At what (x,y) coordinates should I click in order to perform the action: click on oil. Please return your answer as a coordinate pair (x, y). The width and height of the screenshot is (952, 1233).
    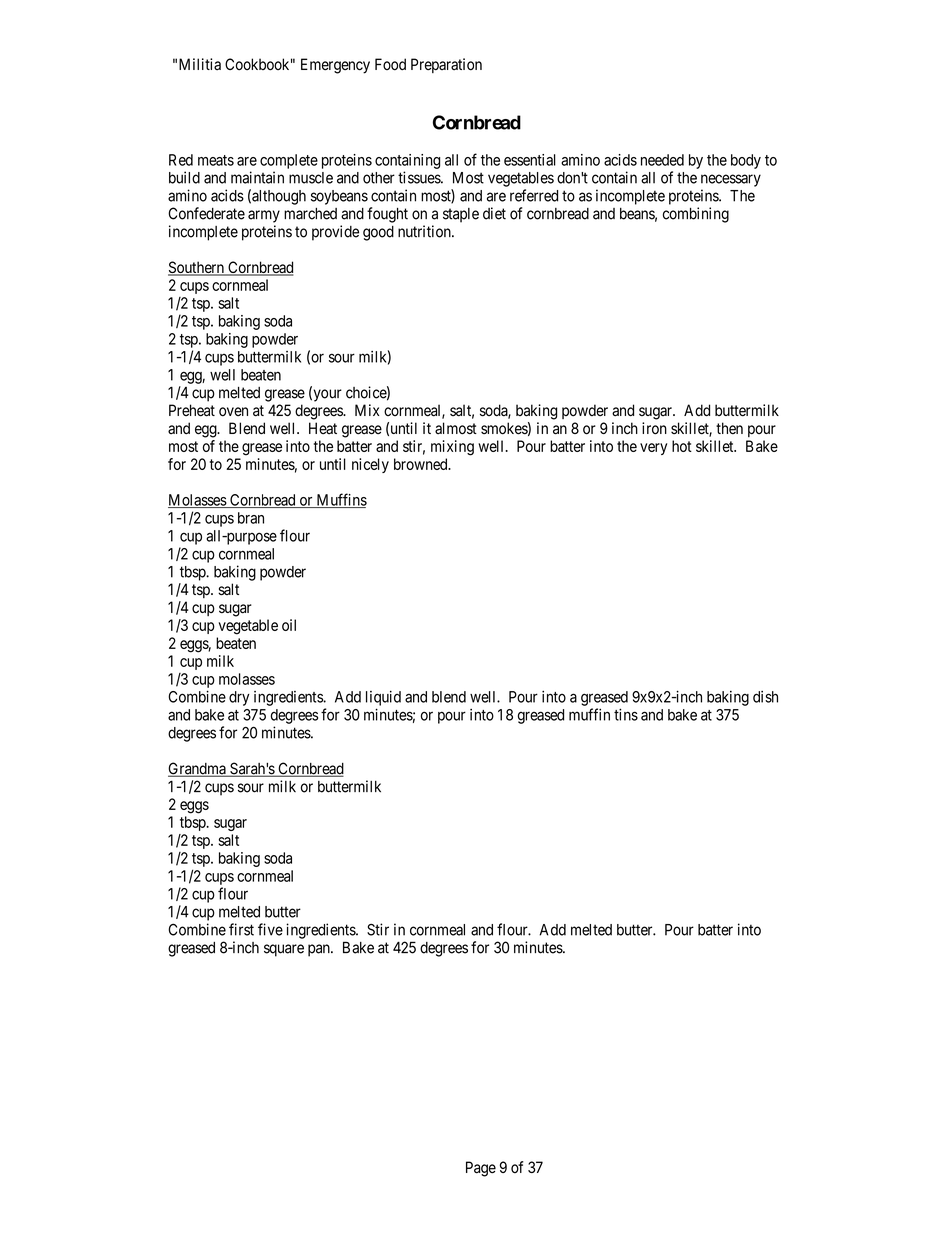
    Looking at the image, I should click on (289, 625).
